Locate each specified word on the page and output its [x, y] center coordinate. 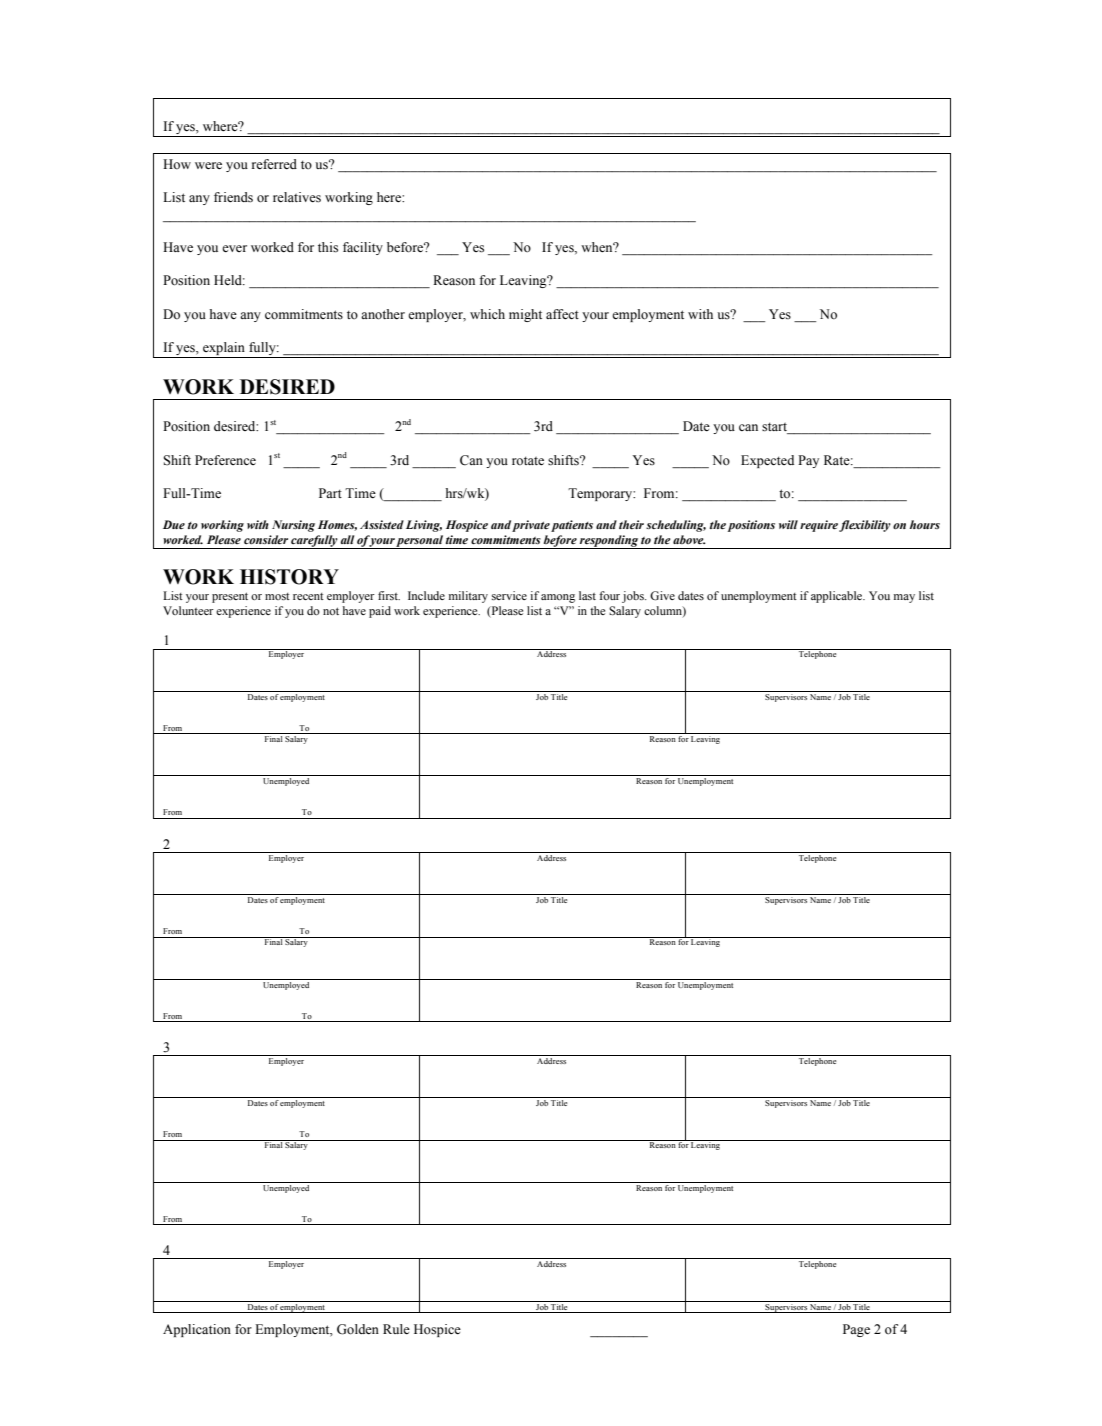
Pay [808, 461]
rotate [528, 460]
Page [856, 1330]
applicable [838, 597]
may [904, 598]
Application [197, 1330]
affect [562, 314]
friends [233, 197]
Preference [225, 460]
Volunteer [188, 610]
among [558, 598]
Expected [767, 461]
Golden [358, 1329]
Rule [396, 1329]
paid [380, 612]
